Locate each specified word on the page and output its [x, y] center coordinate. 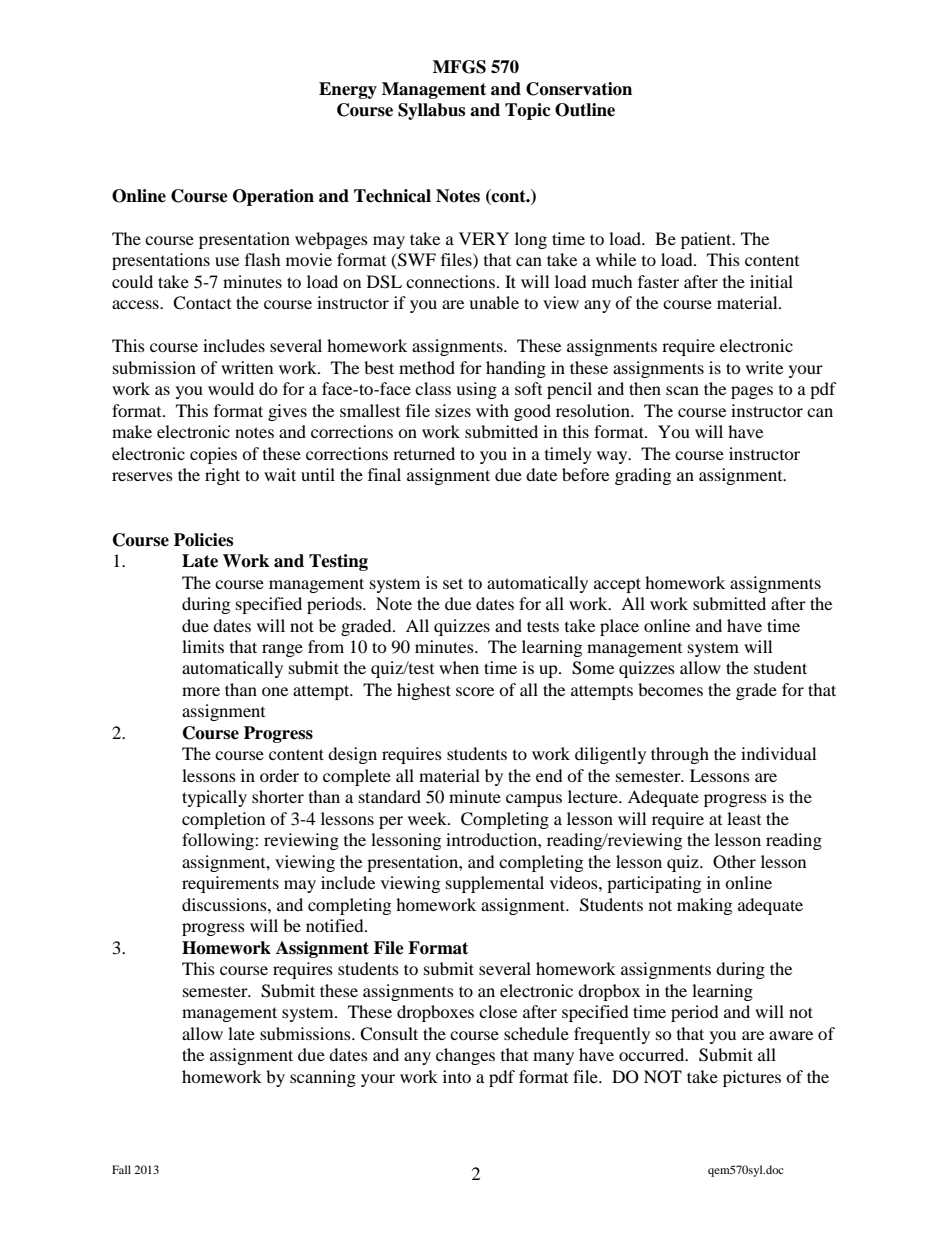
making [704, 906]
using [476, 390]
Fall [121, 1169]
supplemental [495, 884]
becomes [670, 689]
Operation [273, 197]
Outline [585, 110]
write [764, 367]
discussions [225, 904]
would [231, 388]
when [459, 667]
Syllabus [431, 111]
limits [203, 646]
